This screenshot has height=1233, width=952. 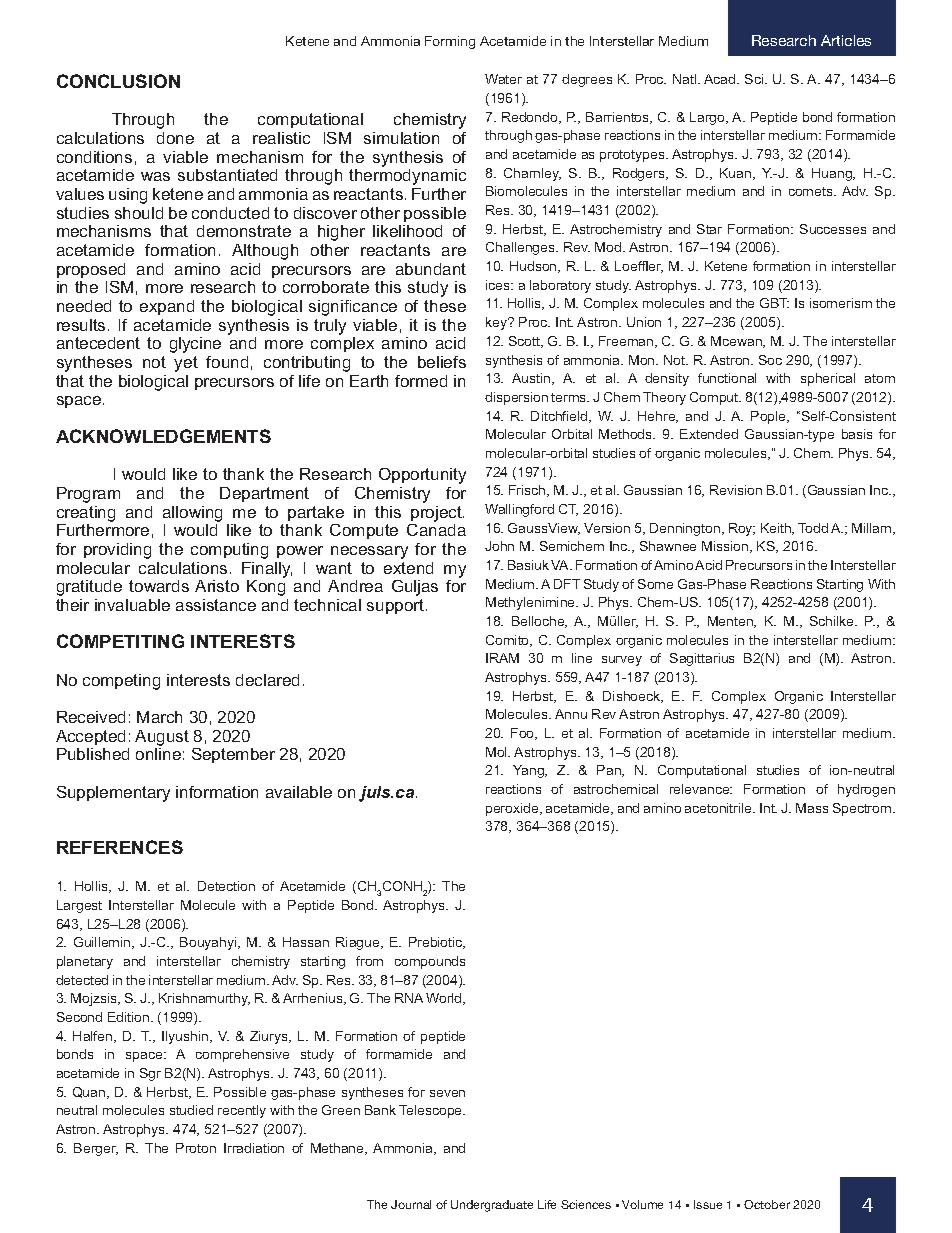 I want to click on Water, so click(x=503, y=79).
